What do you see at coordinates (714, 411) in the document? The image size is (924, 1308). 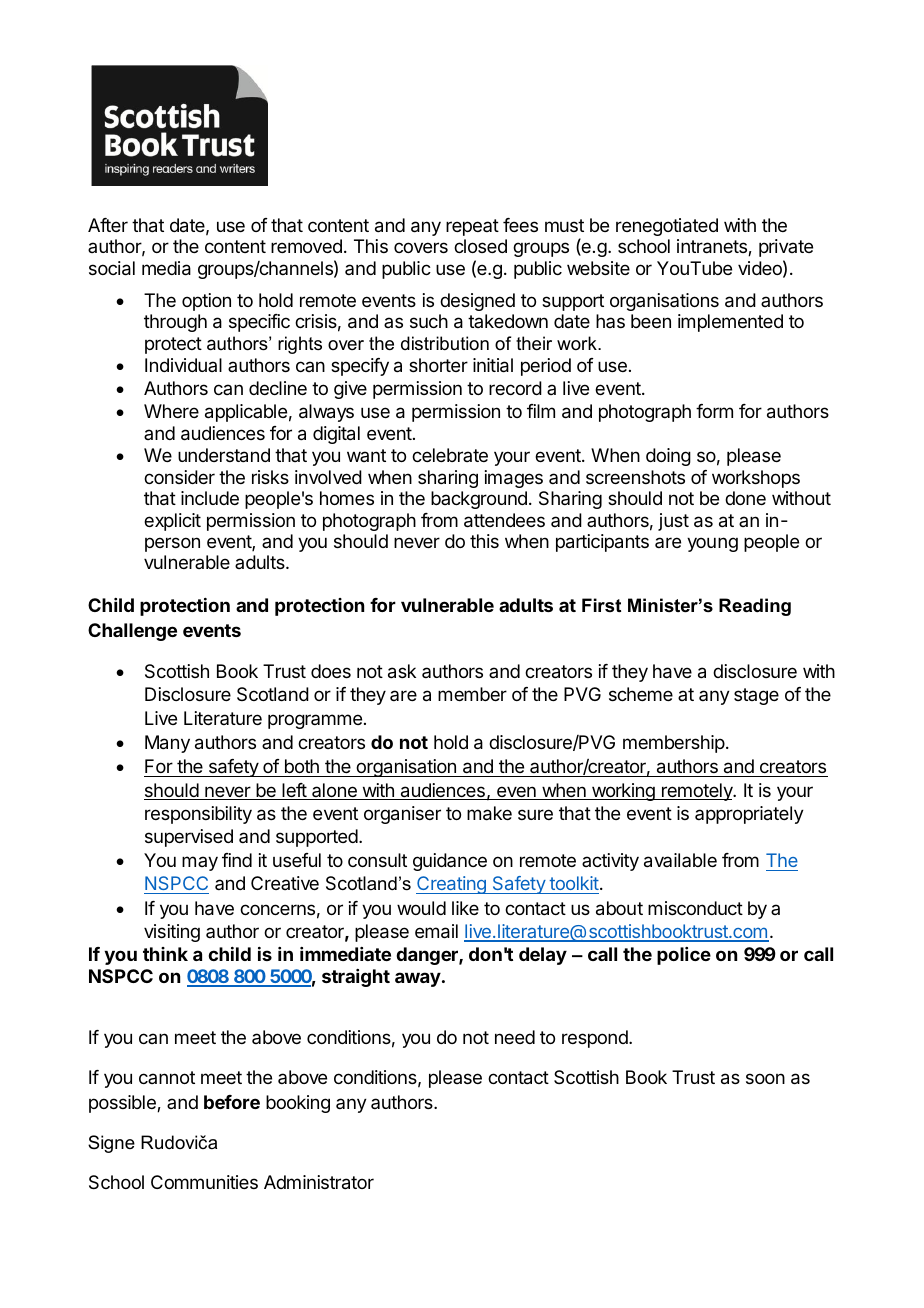 I see `form` at bounding box center [714, 411].
